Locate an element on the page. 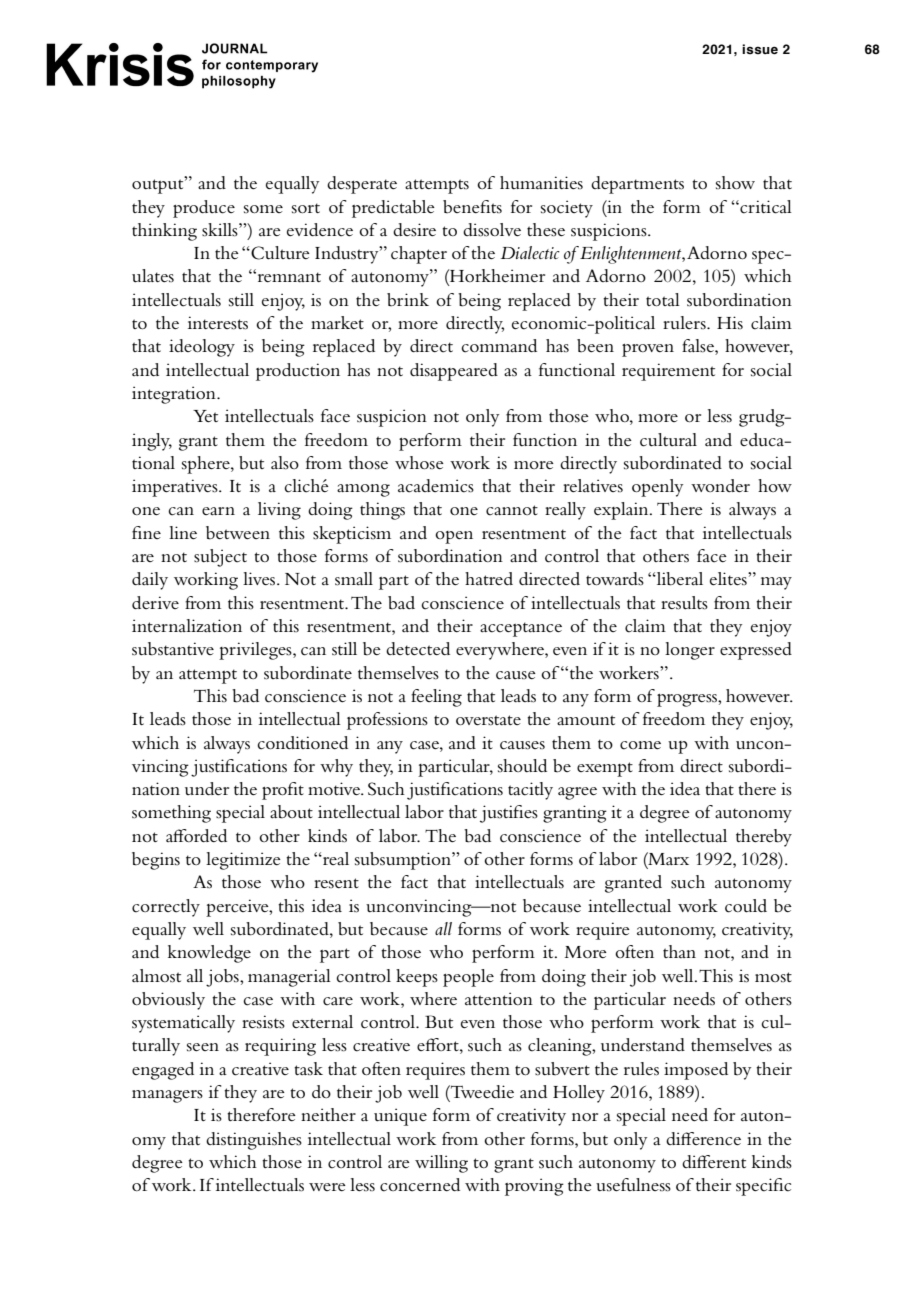 Image resolution: width=924 pixels, height=1308 pixels. distinguishes is located at coordinates (254, 1141).
